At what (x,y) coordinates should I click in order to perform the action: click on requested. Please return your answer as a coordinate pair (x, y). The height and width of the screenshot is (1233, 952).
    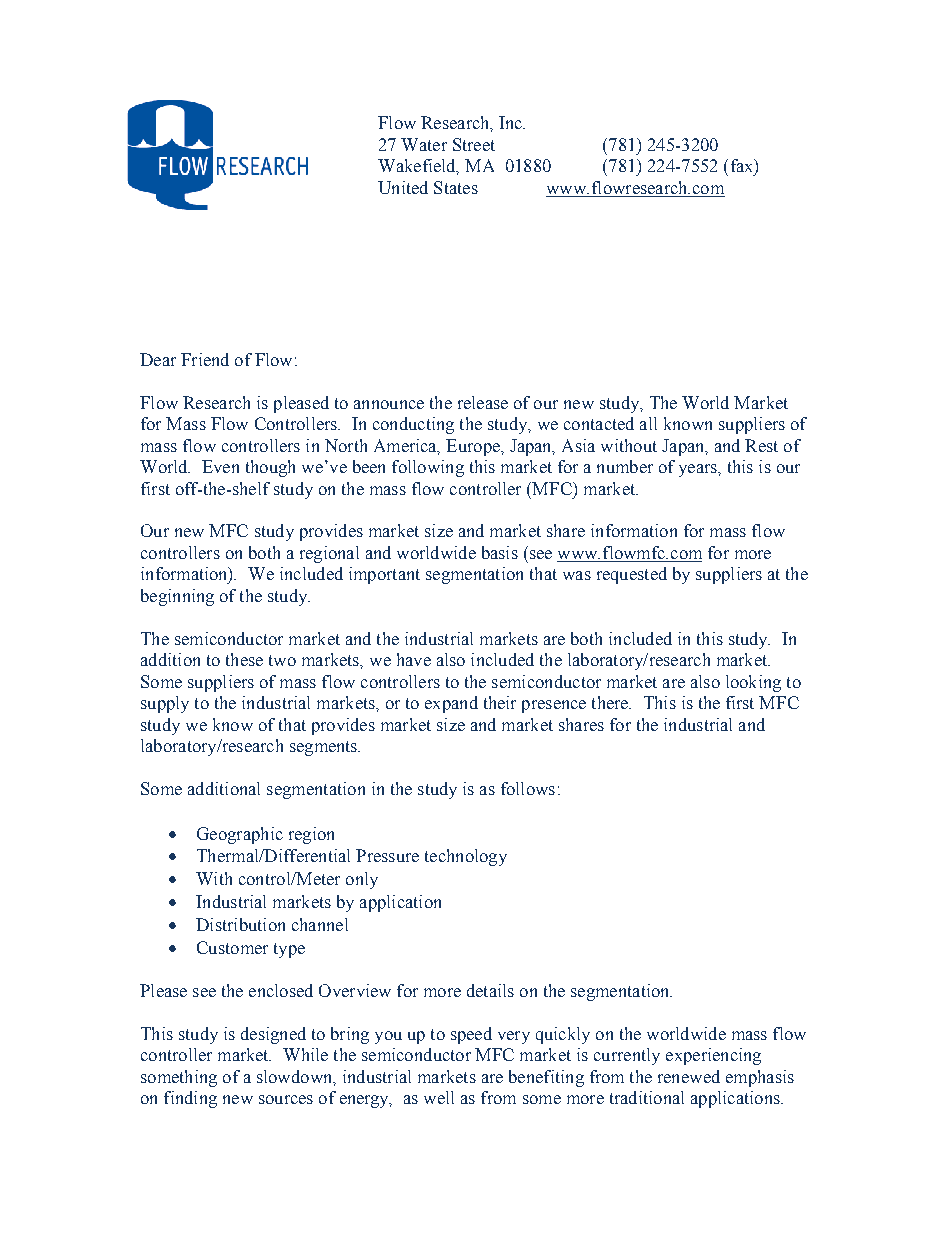
    Looking at the image, I should click on (632, 575).
